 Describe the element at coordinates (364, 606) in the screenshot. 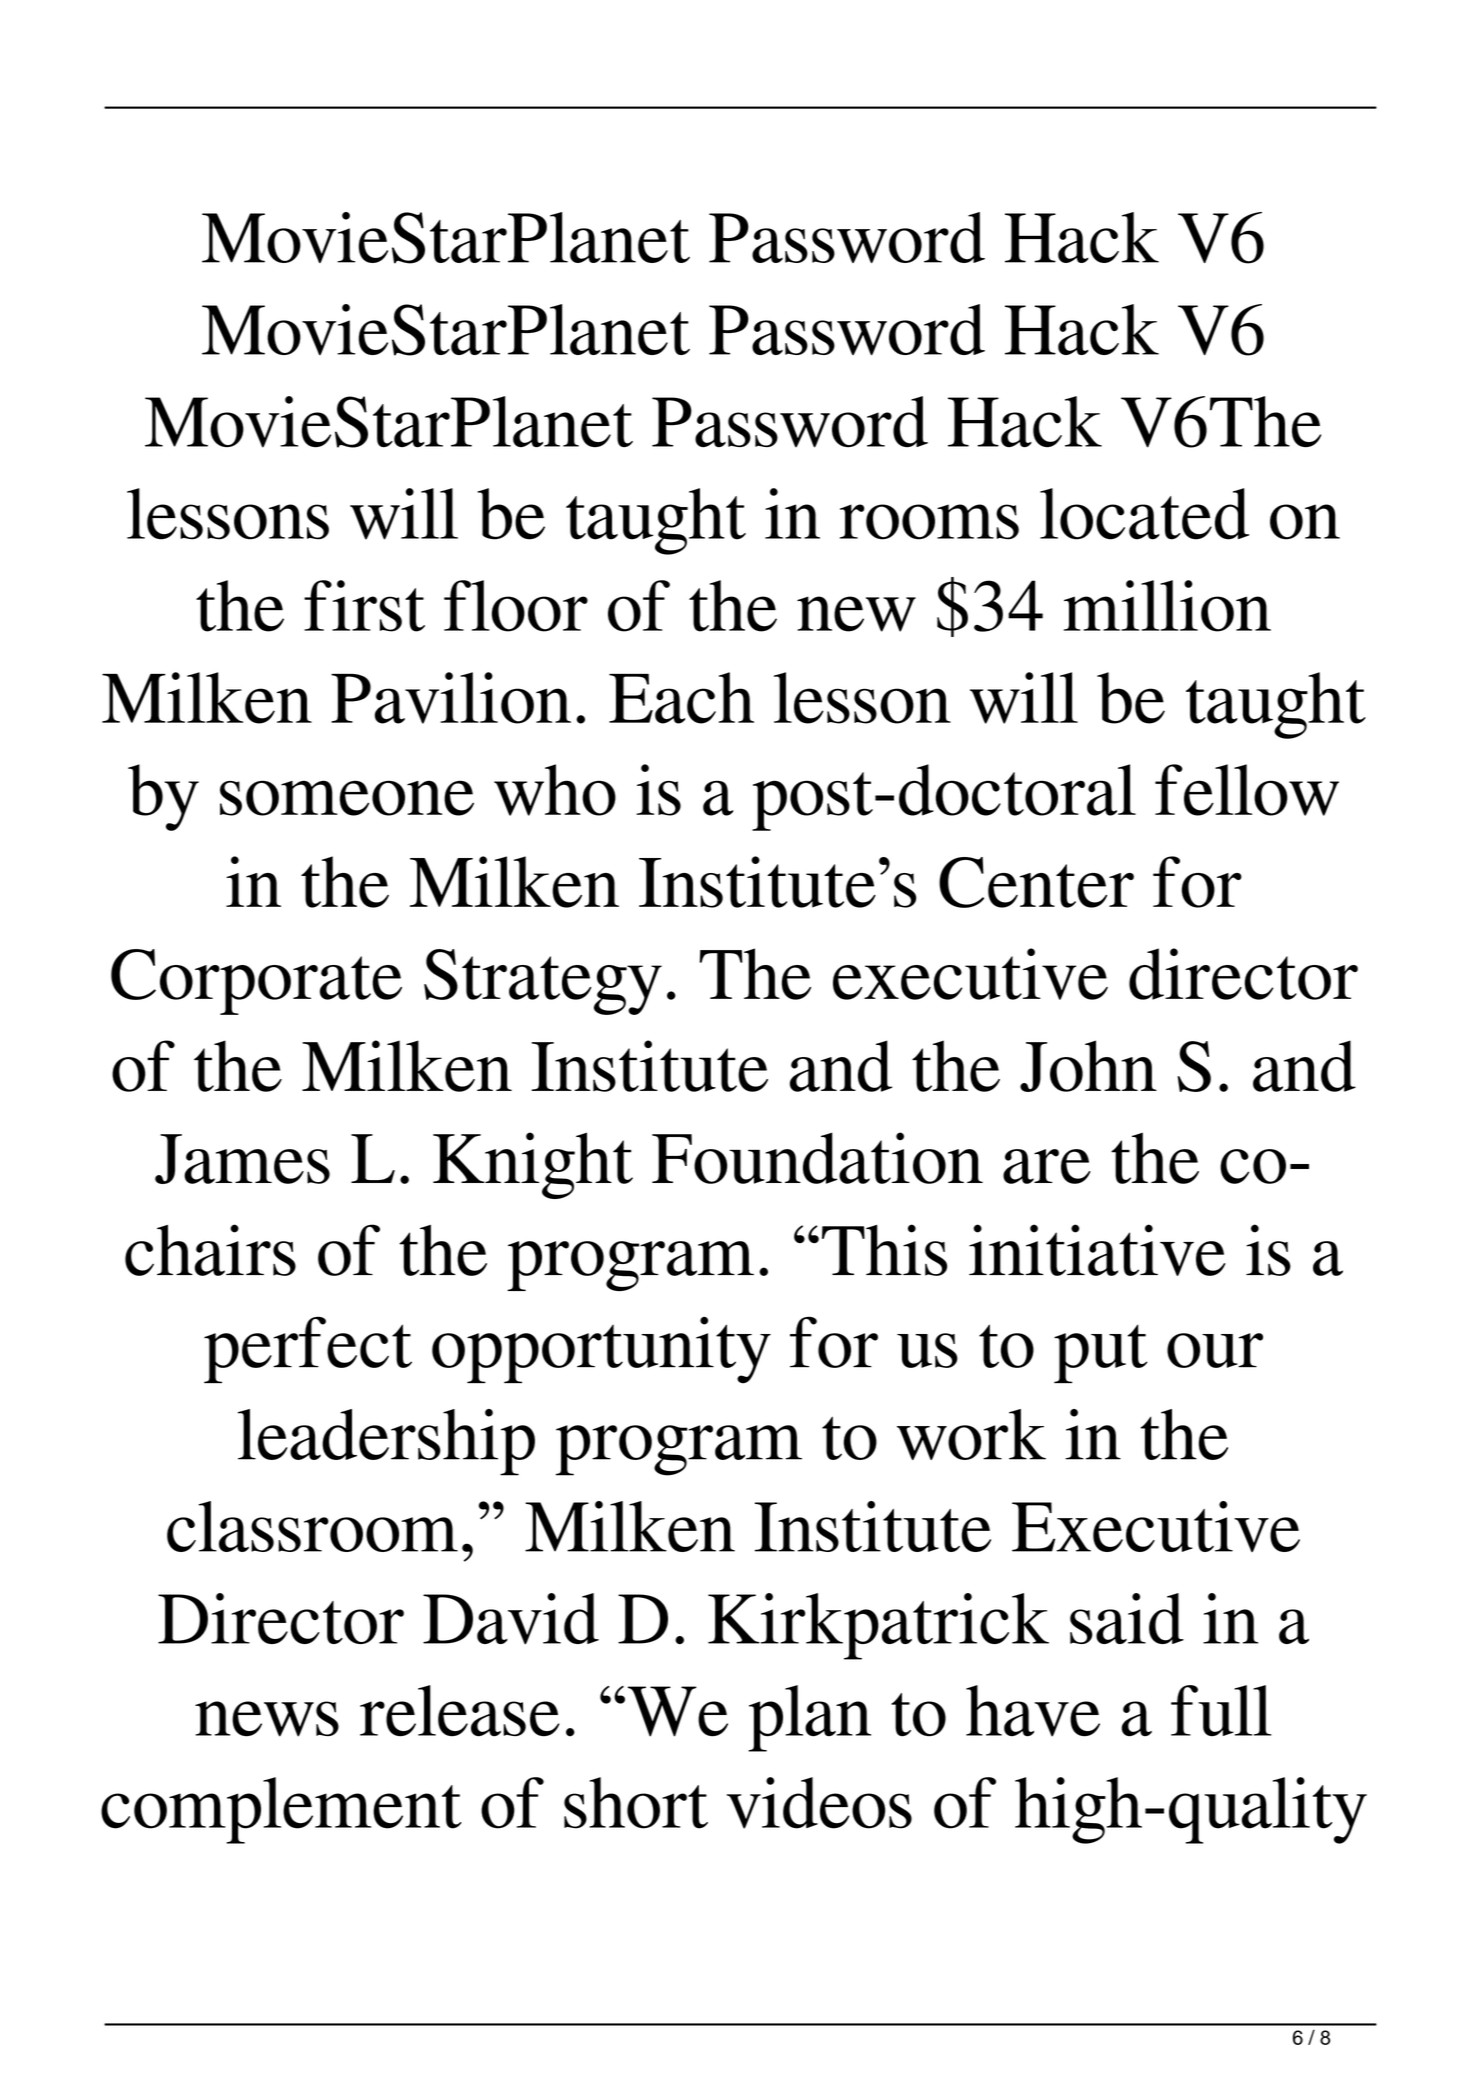

I see `first` at that location.
